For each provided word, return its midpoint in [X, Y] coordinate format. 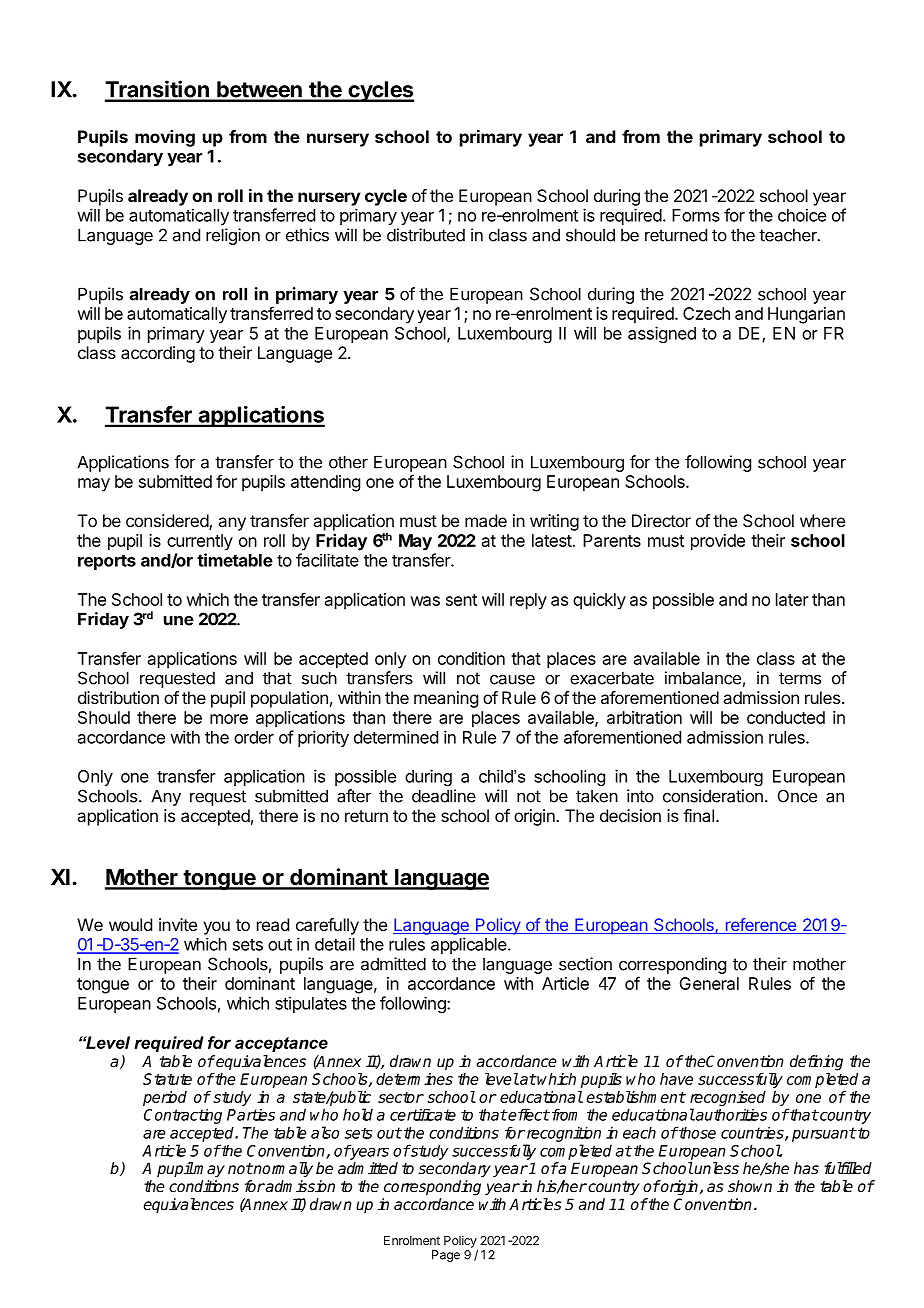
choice [802, 215]
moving [165, 138]
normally [282, 1170]
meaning [446, 699]
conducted [786, 717]
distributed [426, 235]
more [229, 719]
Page [446, 1256]
